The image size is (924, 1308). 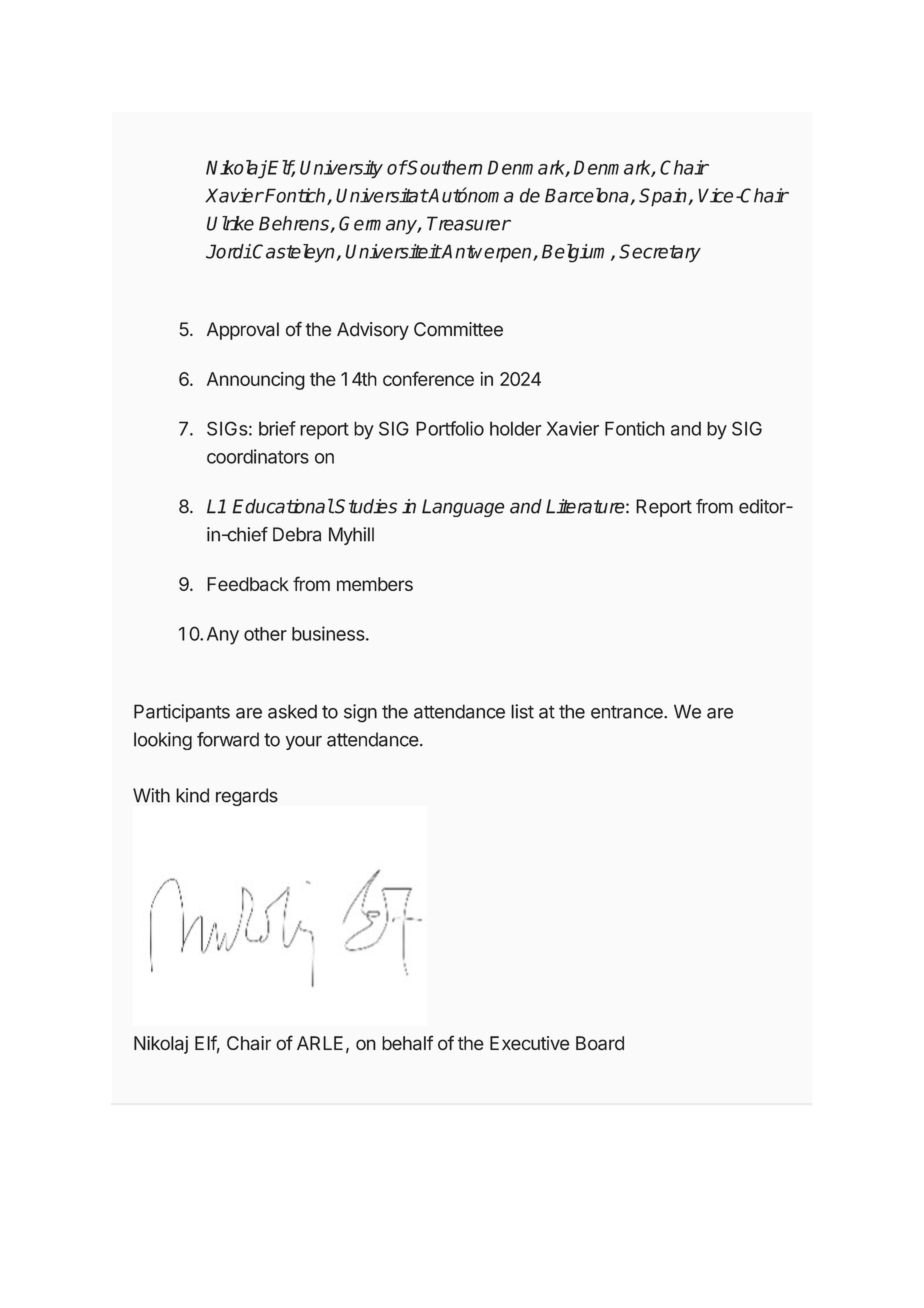 What do you see at coordinates (360, 713) in the page?
I see `sign` at bounding box center [360, 713].
